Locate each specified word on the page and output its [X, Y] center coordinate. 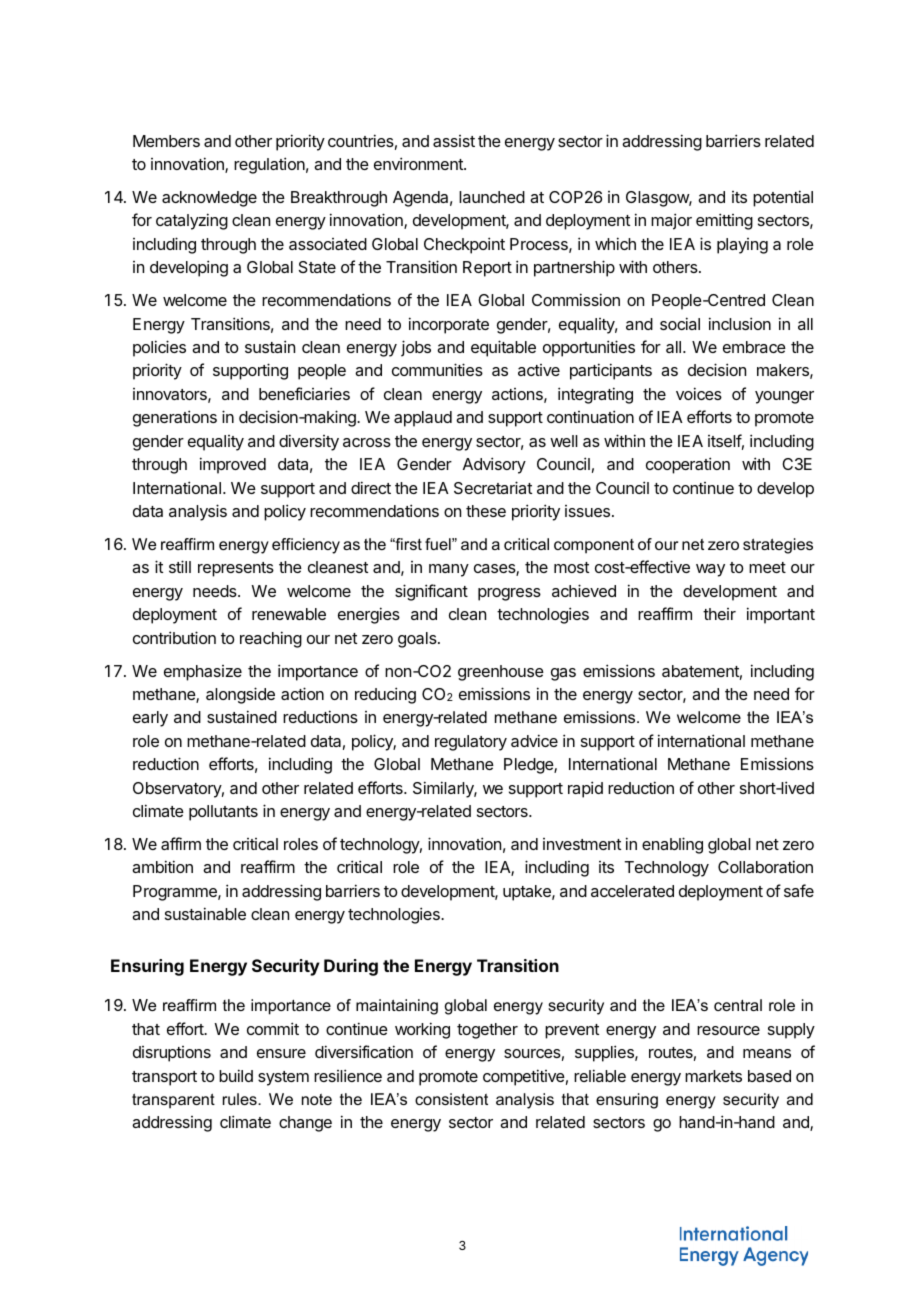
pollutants [223, 813]
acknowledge [209, 199]
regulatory [471, 743]
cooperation [688, 465]
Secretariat [493, 487]
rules [241, 1099]
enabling [672, 845]
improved [233, 465]
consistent [451, 1099]
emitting [724, 221]
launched [492, 197]
